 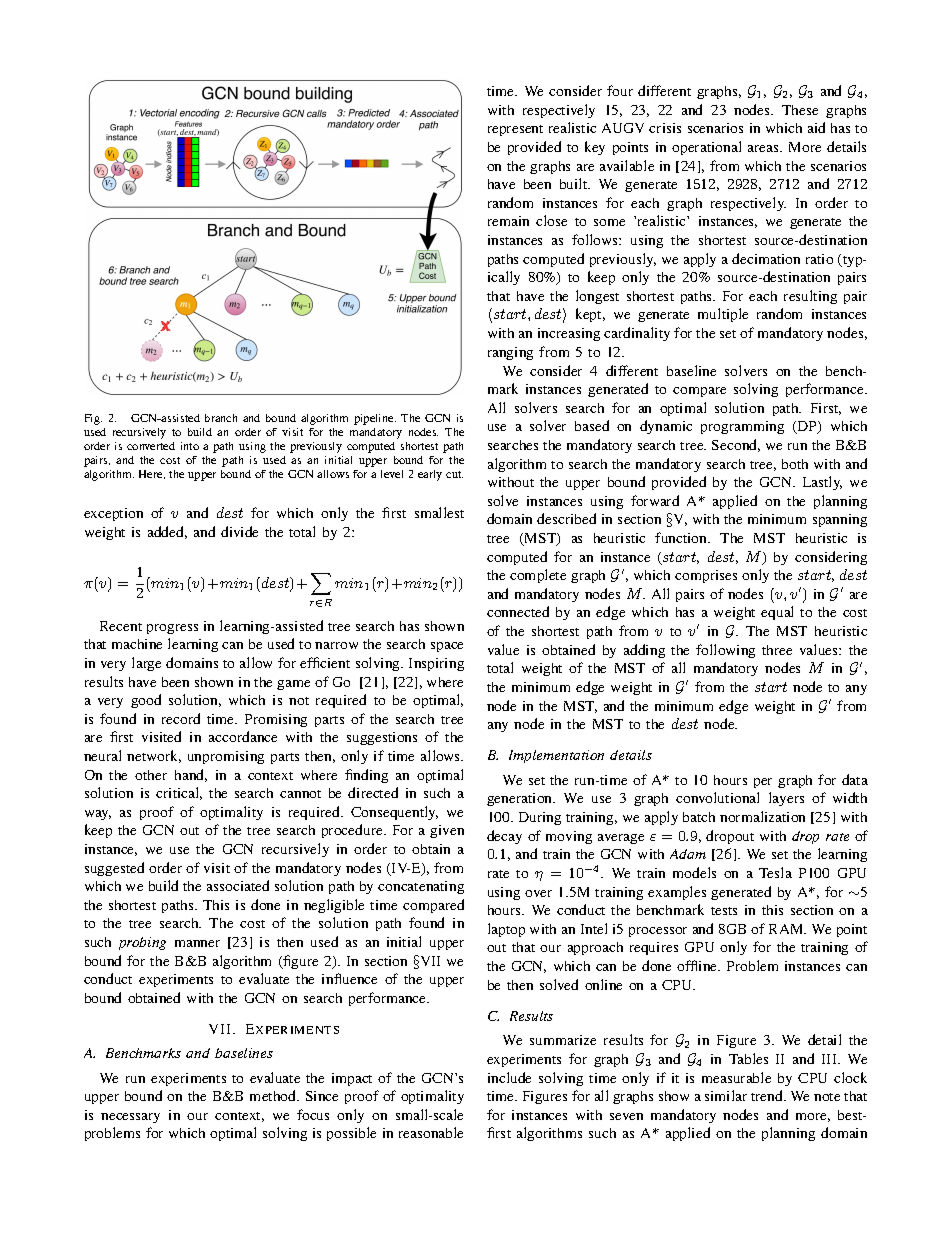 What do you see at coordinates (518, 611) in the page?
I see `connected` at bounding box center [518, 611].
